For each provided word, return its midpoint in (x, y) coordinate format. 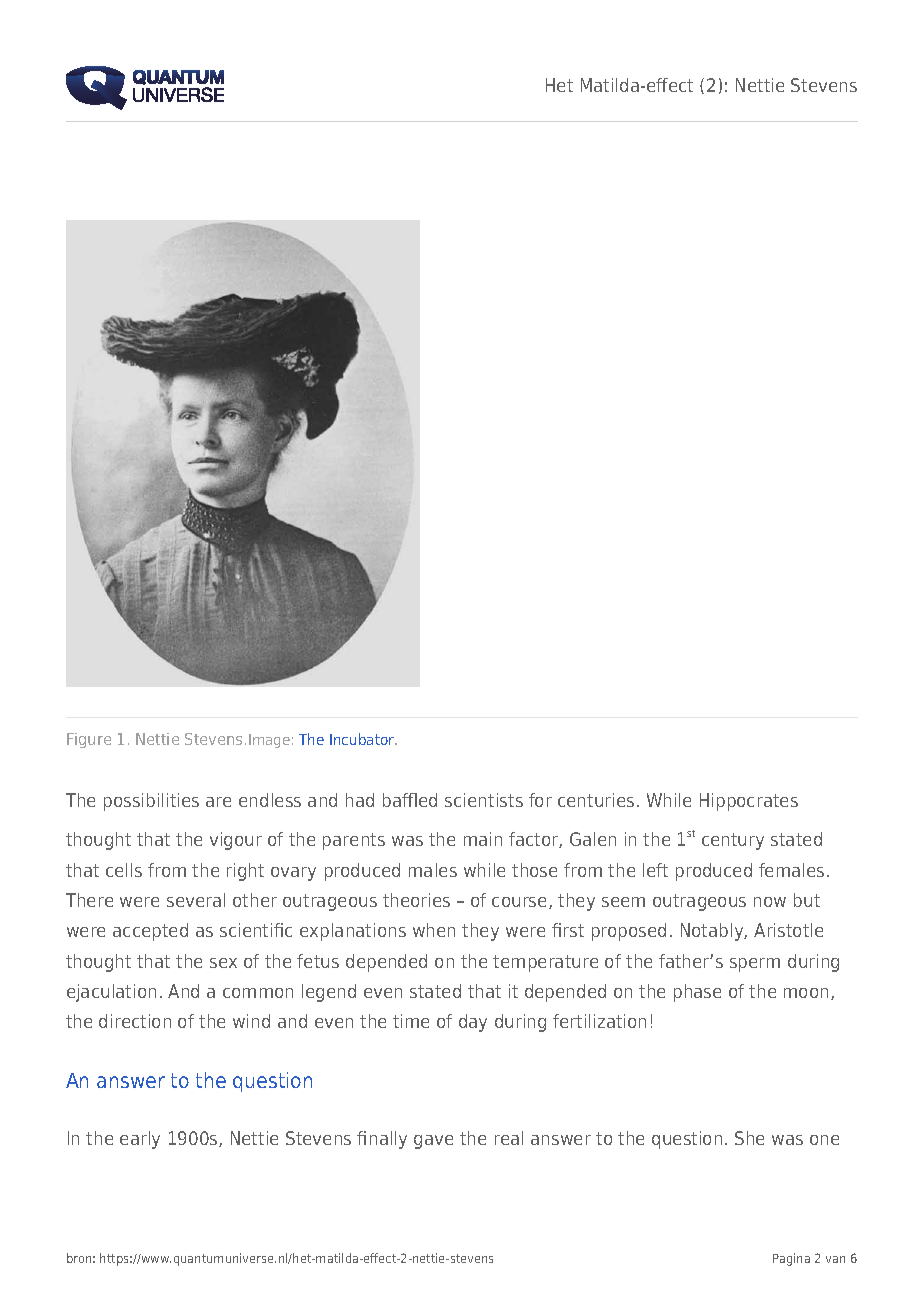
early (140, 1140)
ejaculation (111, 993)
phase (697, 993)
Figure (89, 740)
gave (433, 1142)
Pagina (791, 1259)
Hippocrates (749, 802)
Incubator (363, 739)
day (473, 1023)
